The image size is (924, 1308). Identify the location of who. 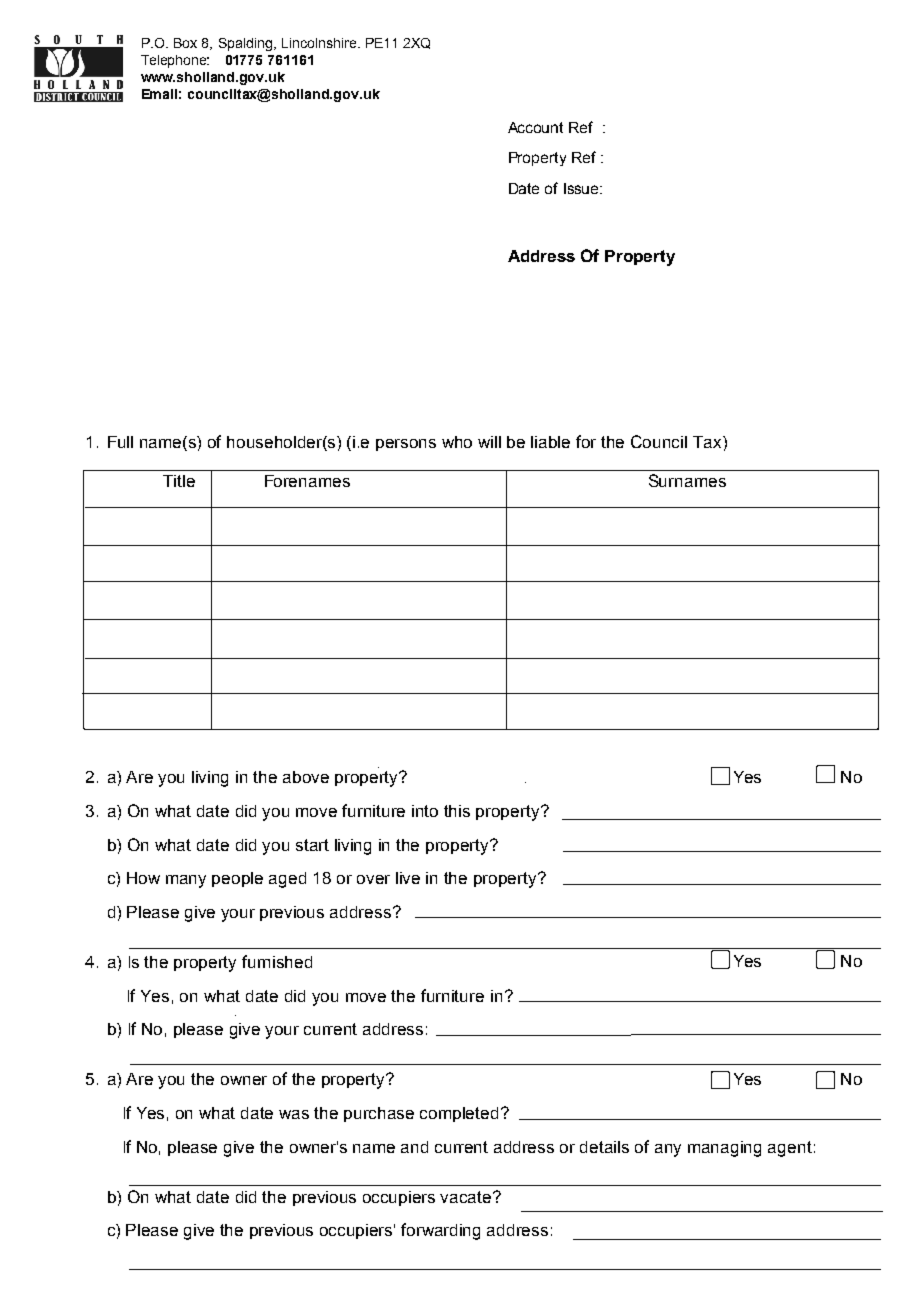
(457, 442).
